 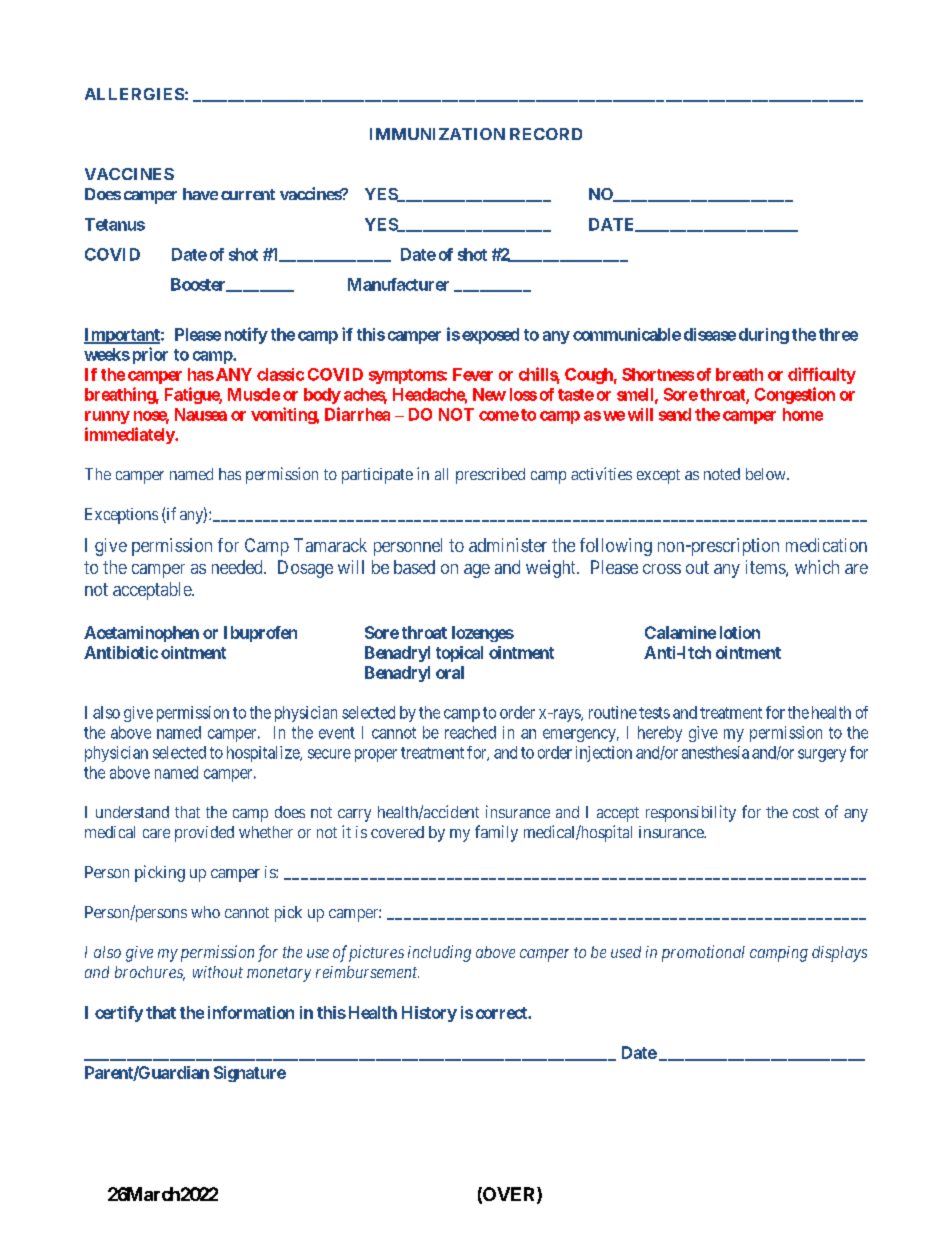 I want to click on IMMUNIZATION, so click(x=437, y=134).
